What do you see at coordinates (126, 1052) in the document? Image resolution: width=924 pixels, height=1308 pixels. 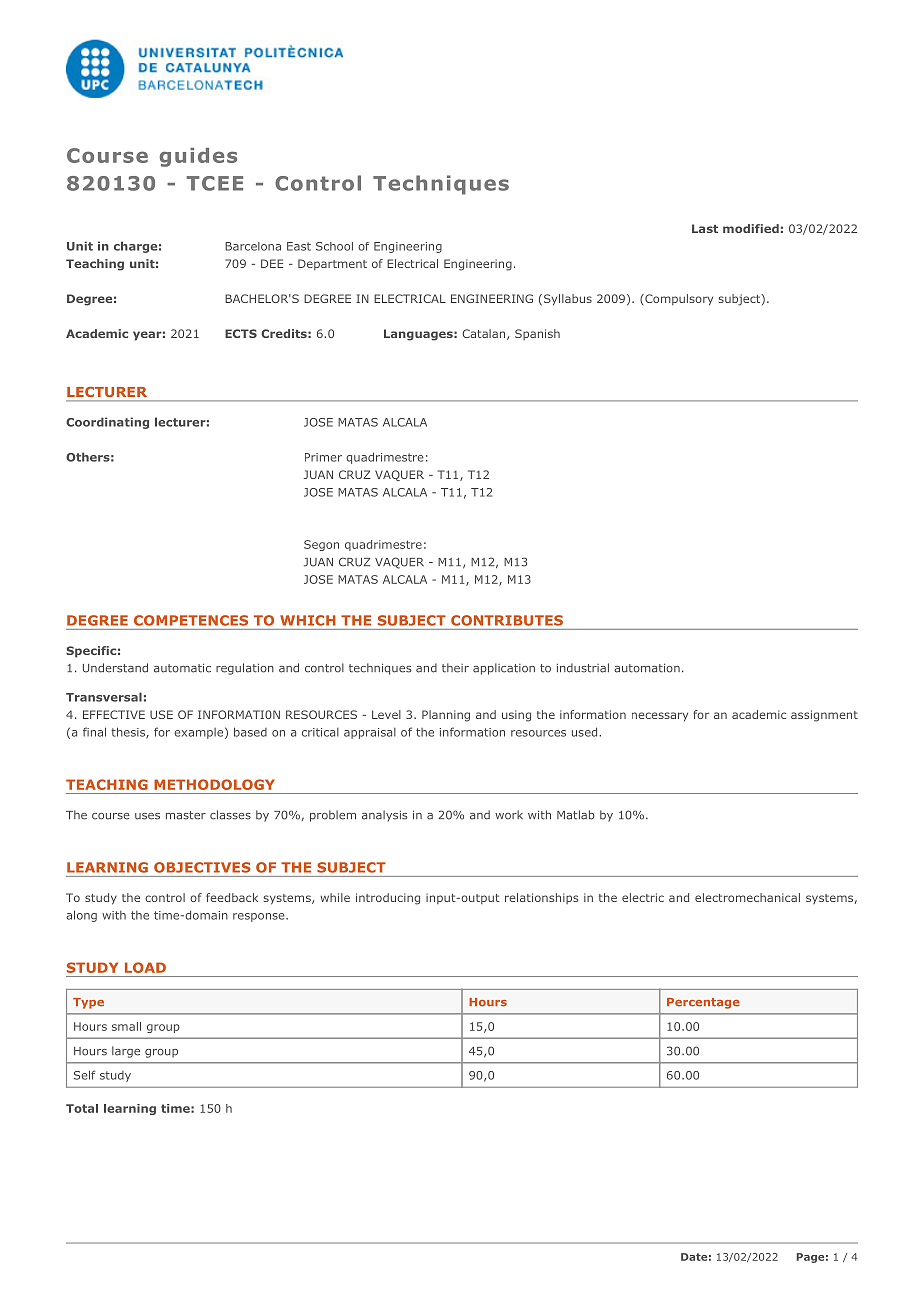 I see `large` at bounding box center [126, 1052].
